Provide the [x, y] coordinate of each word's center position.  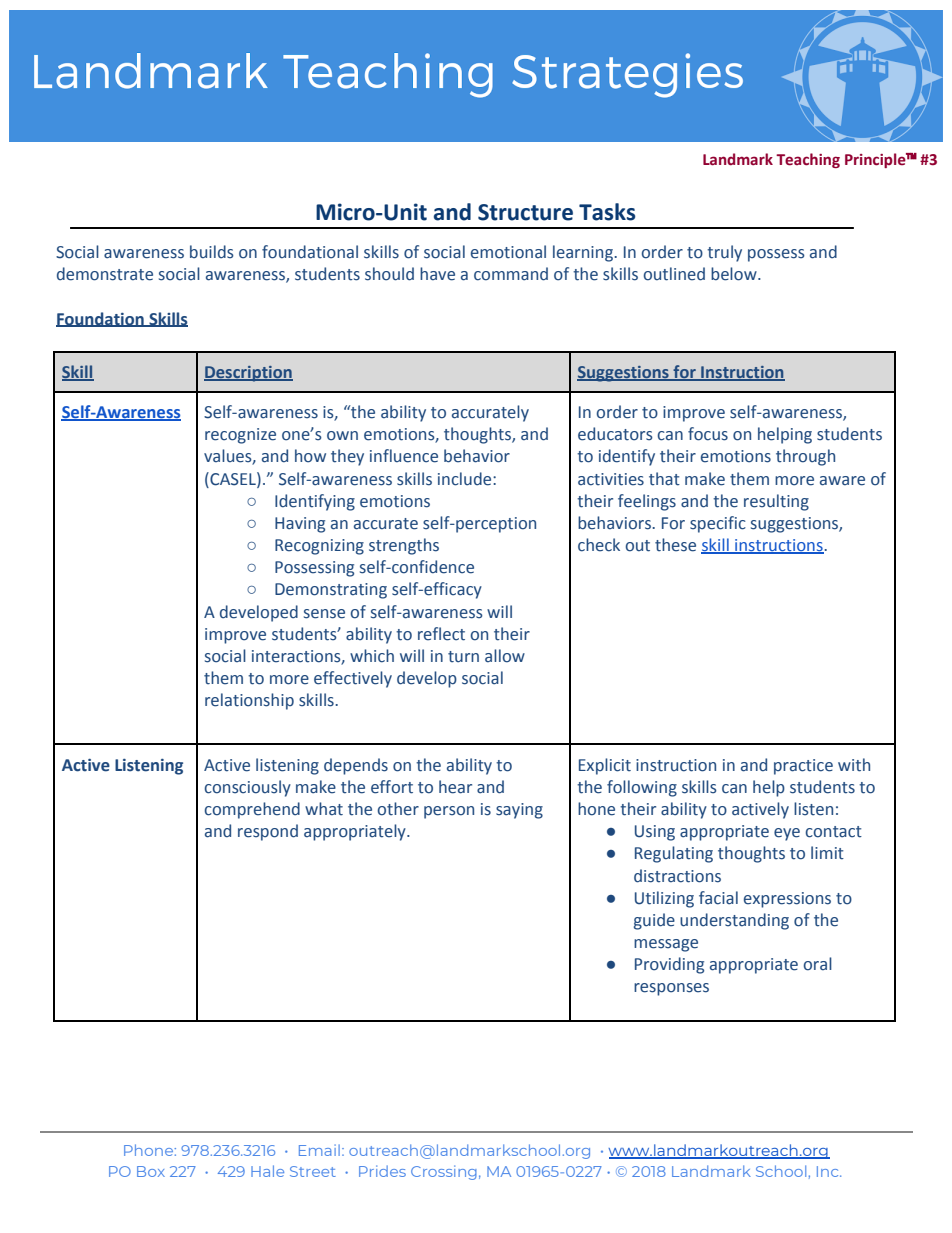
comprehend [252, 810]
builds [212, 252]
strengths [404, 546]
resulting [776, 502]
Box [151, 1171]
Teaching [808, 160]
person [449, 812]
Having [300, 525]
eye [787, 834]
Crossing [444, 1172]
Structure [525, 212]
